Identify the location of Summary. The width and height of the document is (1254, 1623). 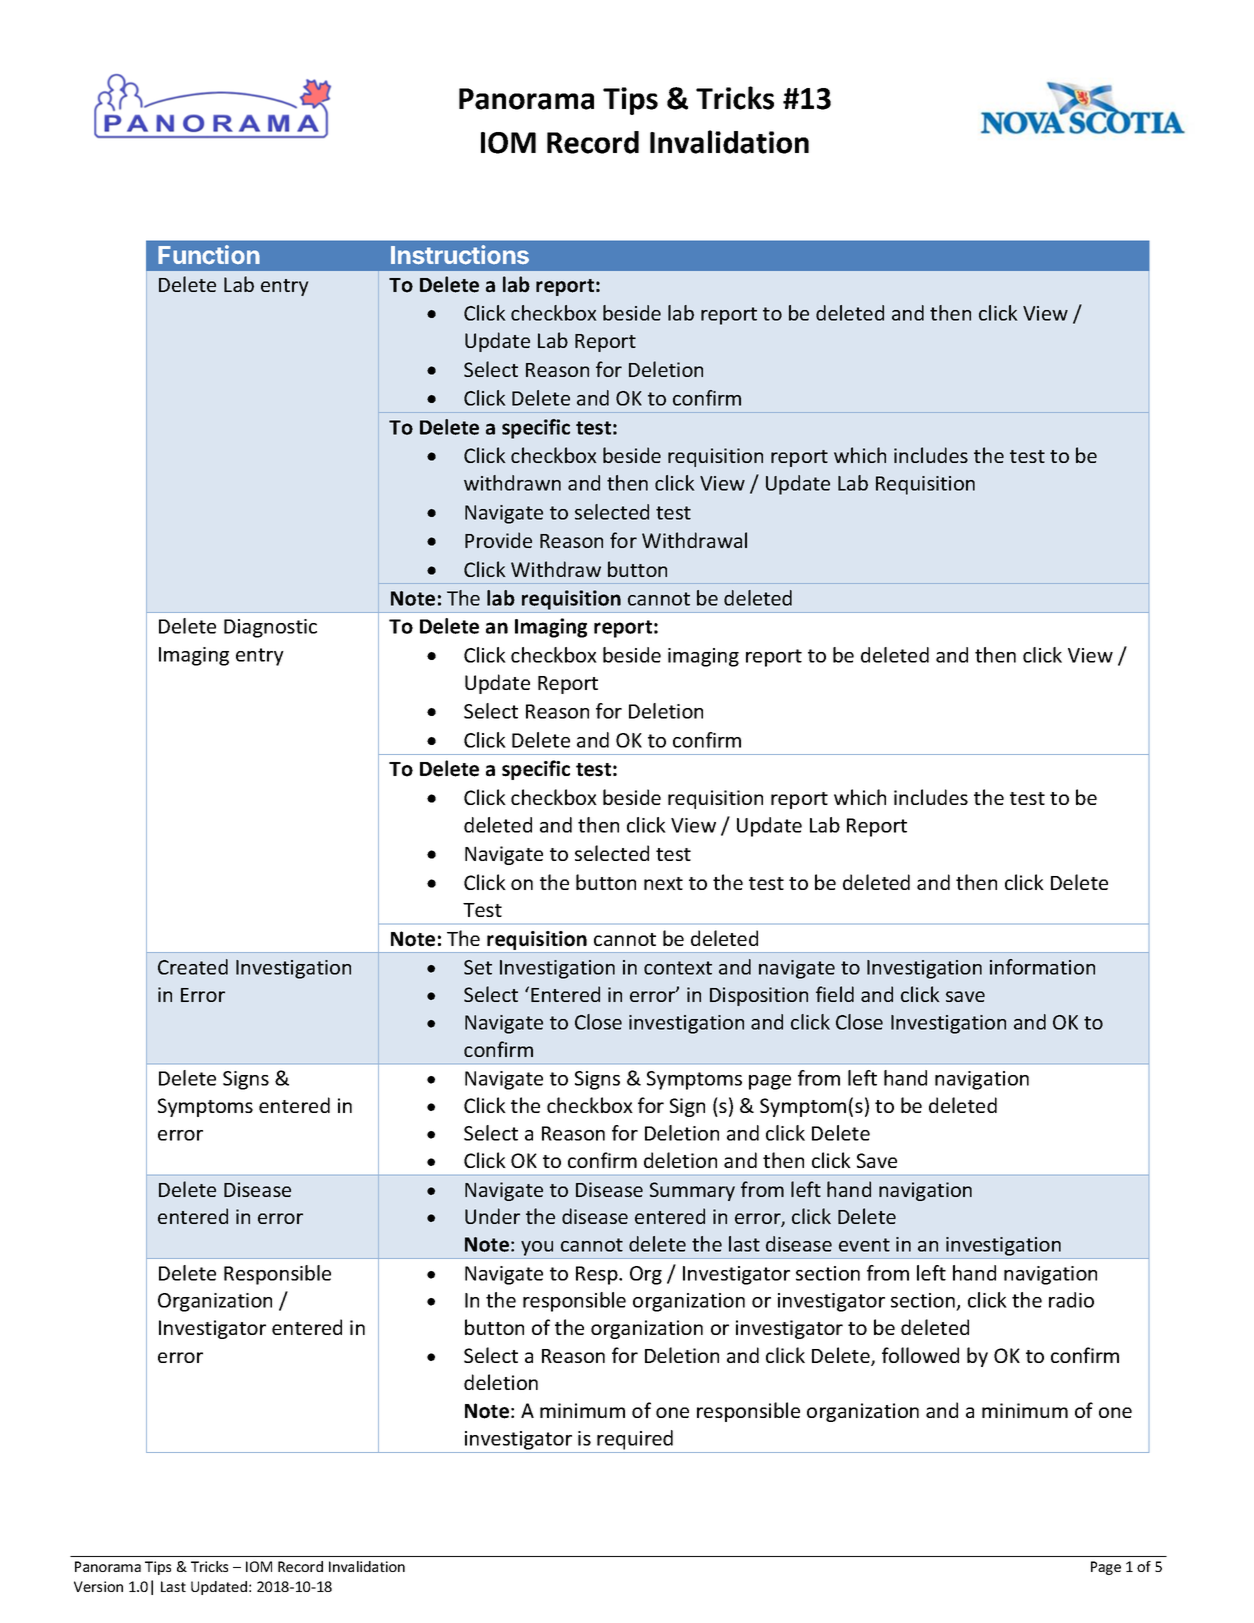
(692, 1191).
